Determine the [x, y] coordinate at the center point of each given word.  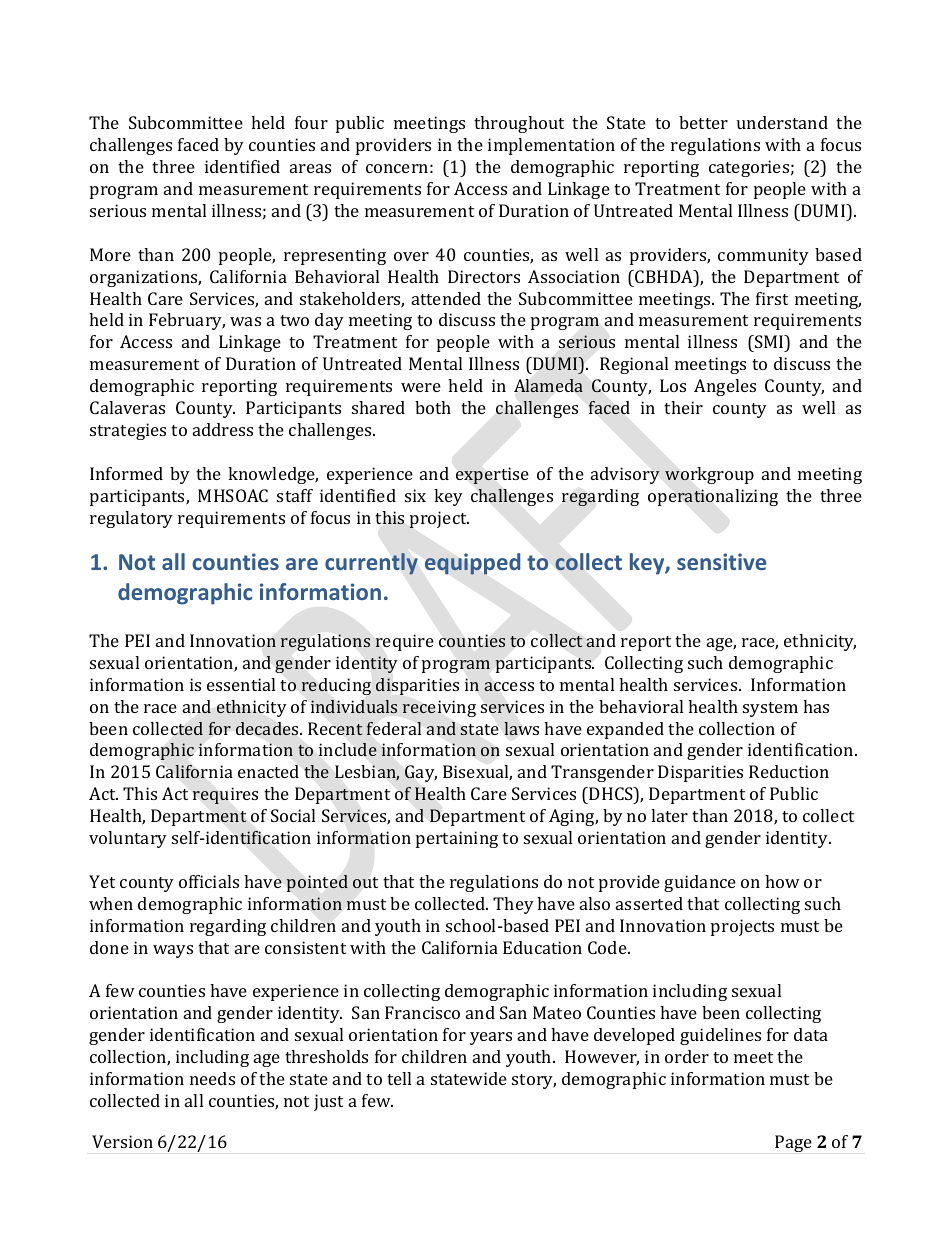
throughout [519, 124]
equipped [472, 564]
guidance [700, 883]
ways [173, 951]
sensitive [721, 561]
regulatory [131, 519]
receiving [439, 708]
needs [212, 1078]
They [513, 905]
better [703, 122]
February [187, 321]
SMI [769, 341]
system [770, 709]
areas [310, 168]
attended [446, 298]
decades [268, 728]
